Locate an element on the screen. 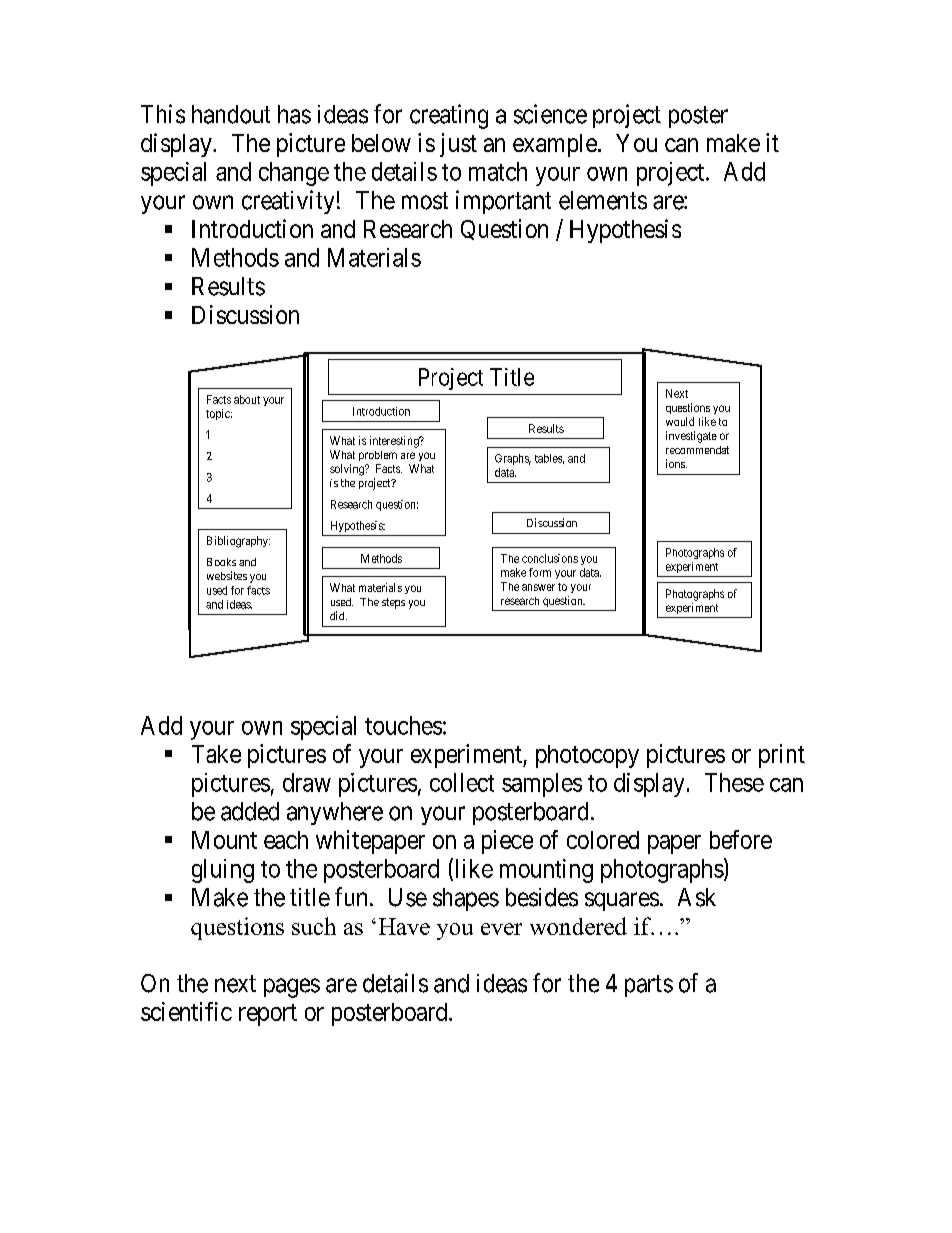  elements is located at coordinates (603, 200).
